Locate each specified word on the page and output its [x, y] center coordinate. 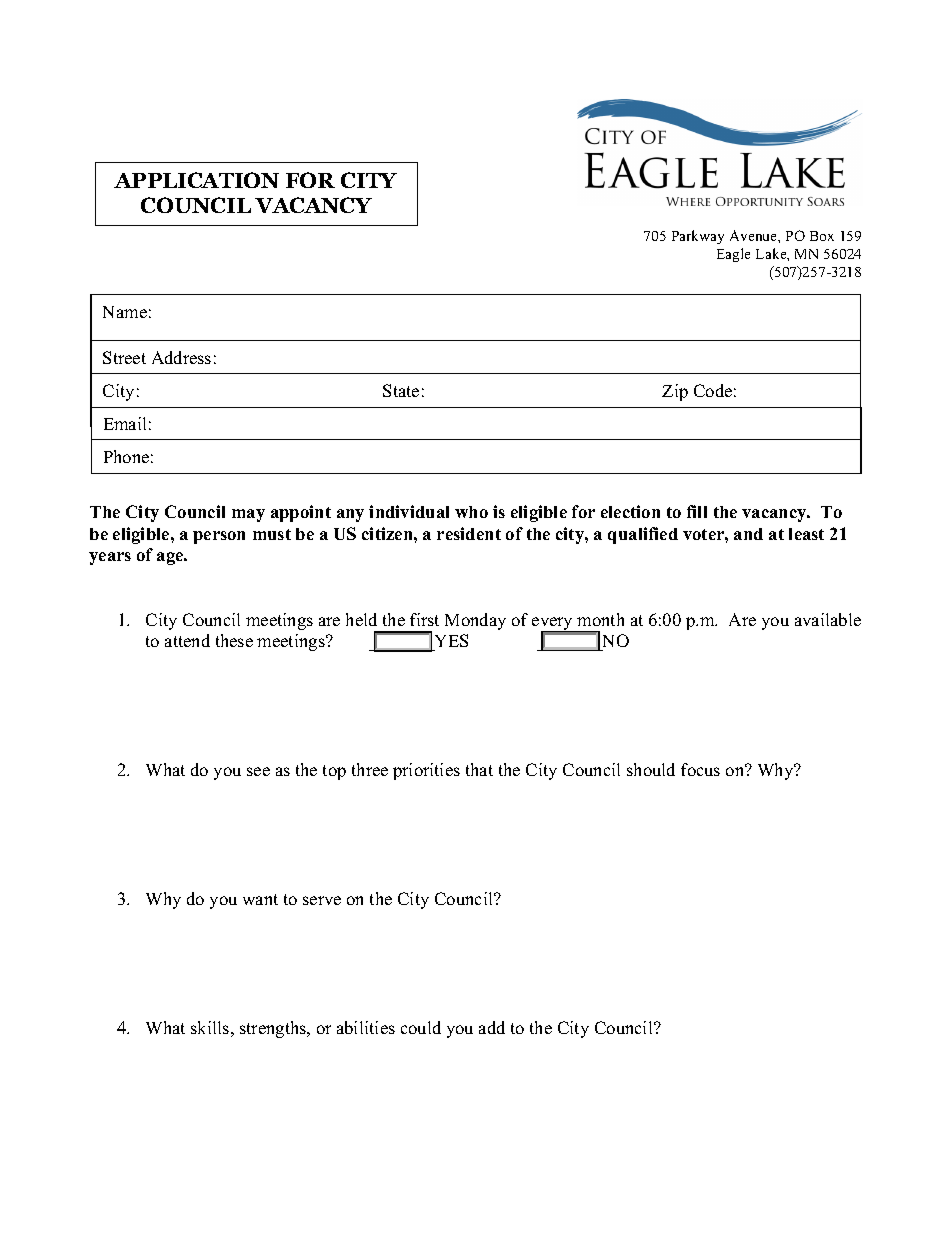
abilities [366, 1027]
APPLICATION [196, 180]
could [421, 1027]
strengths [274, 1029]
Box [822, 236]
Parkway [698, 237]
